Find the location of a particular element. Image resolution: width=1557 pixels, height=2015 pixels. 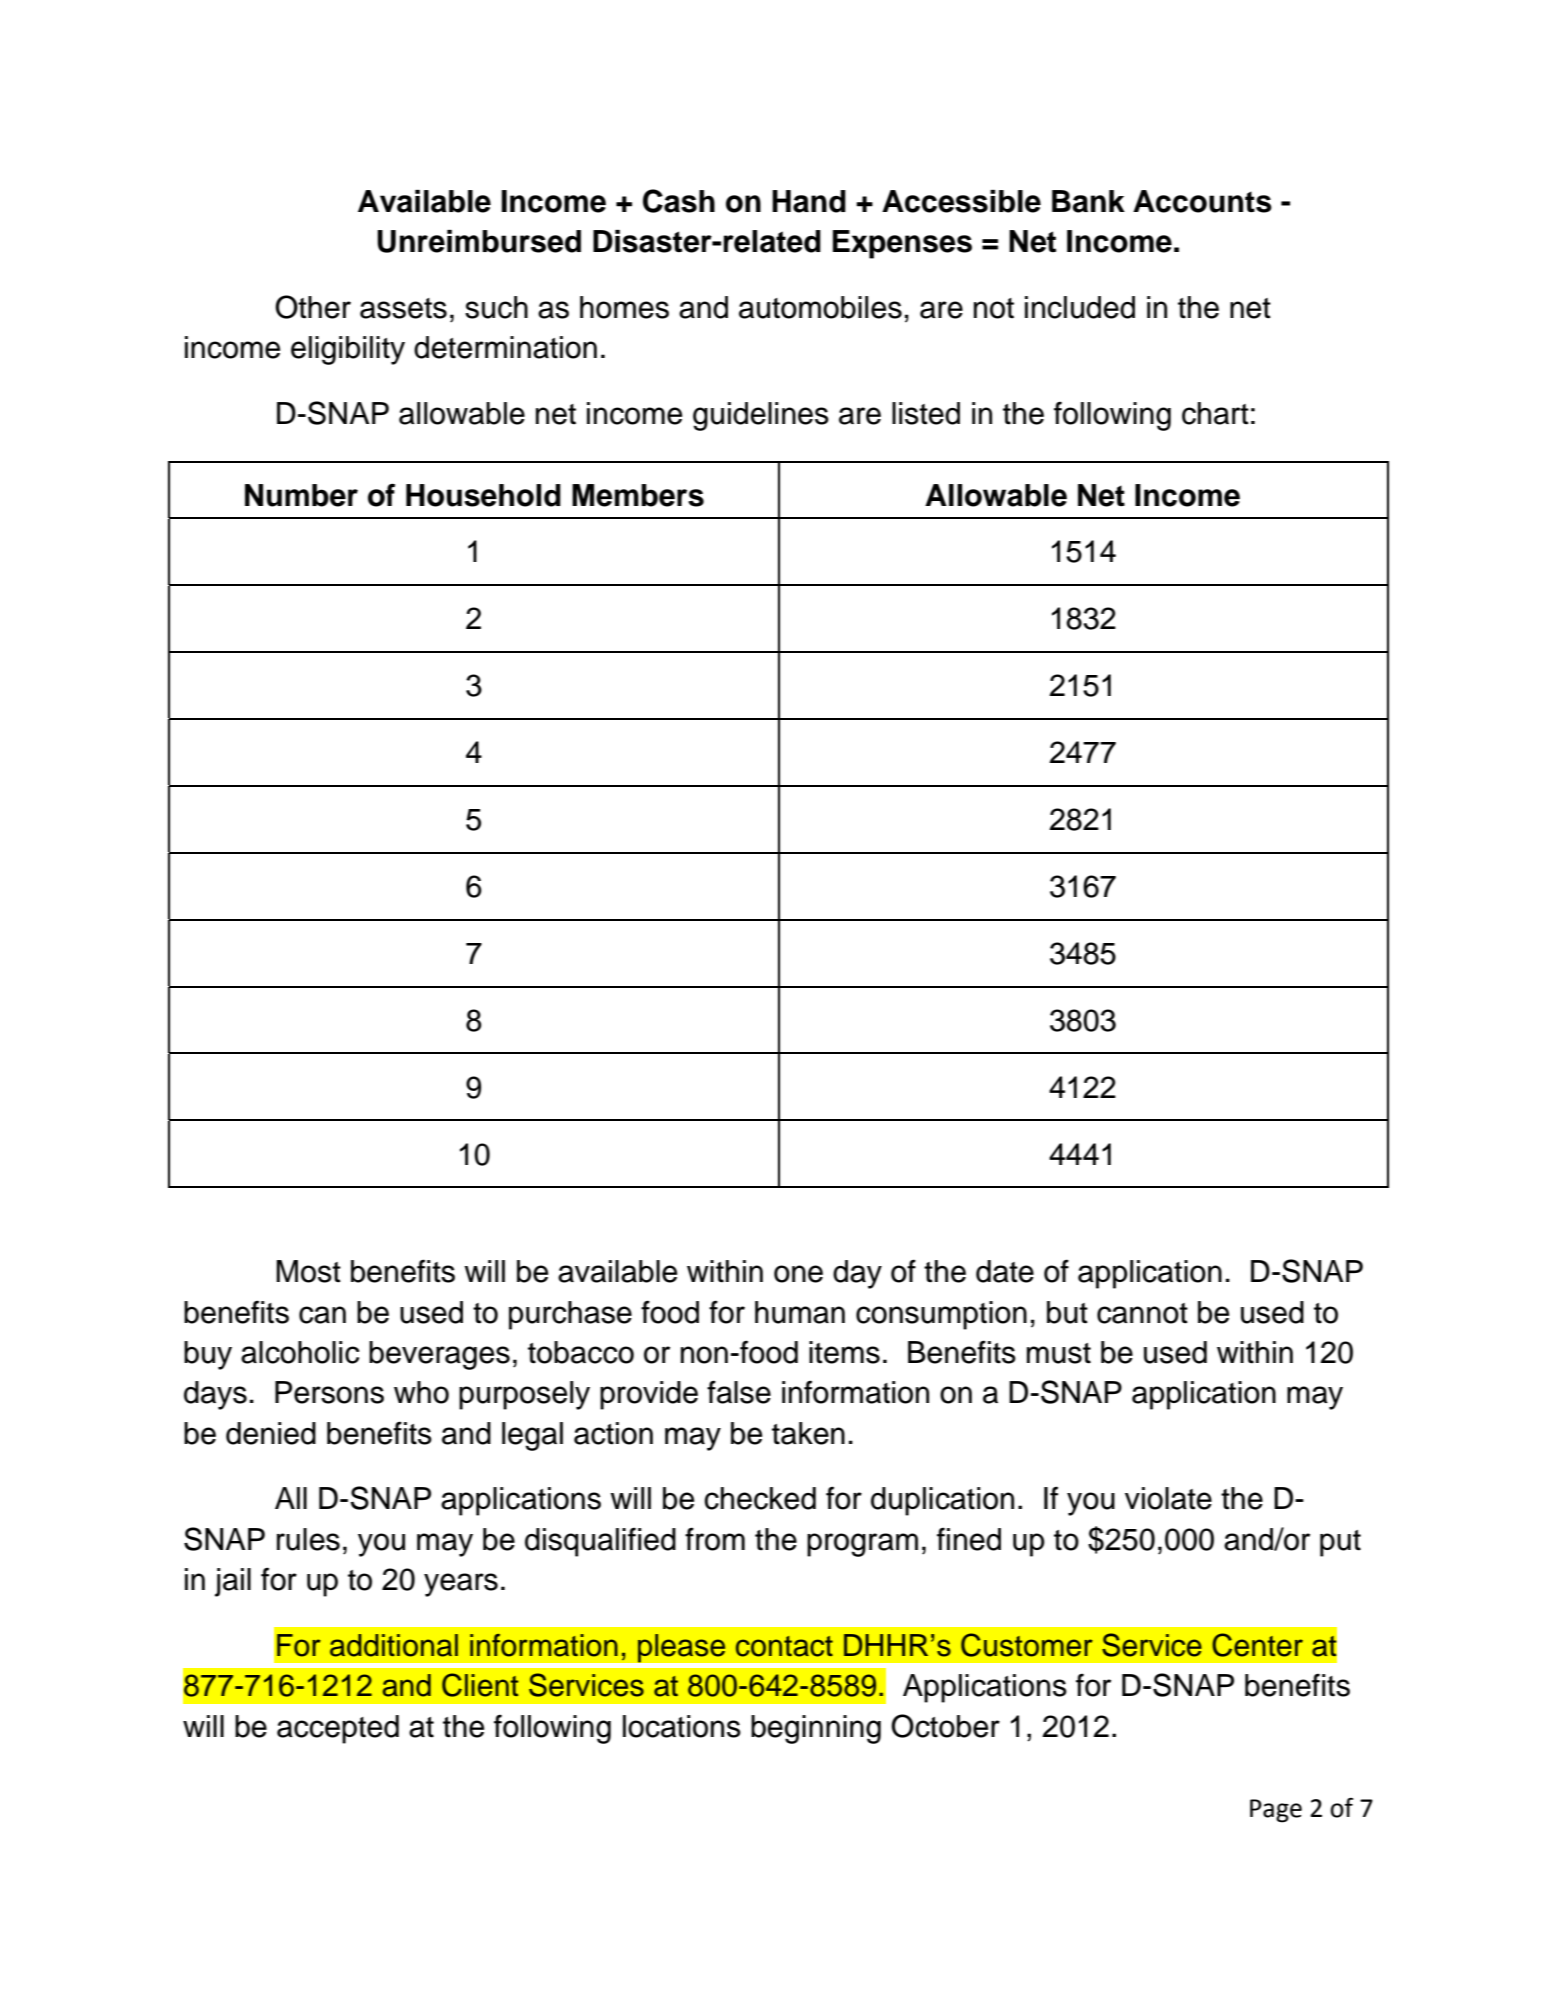

one is located at coordinates (798, 1274).
